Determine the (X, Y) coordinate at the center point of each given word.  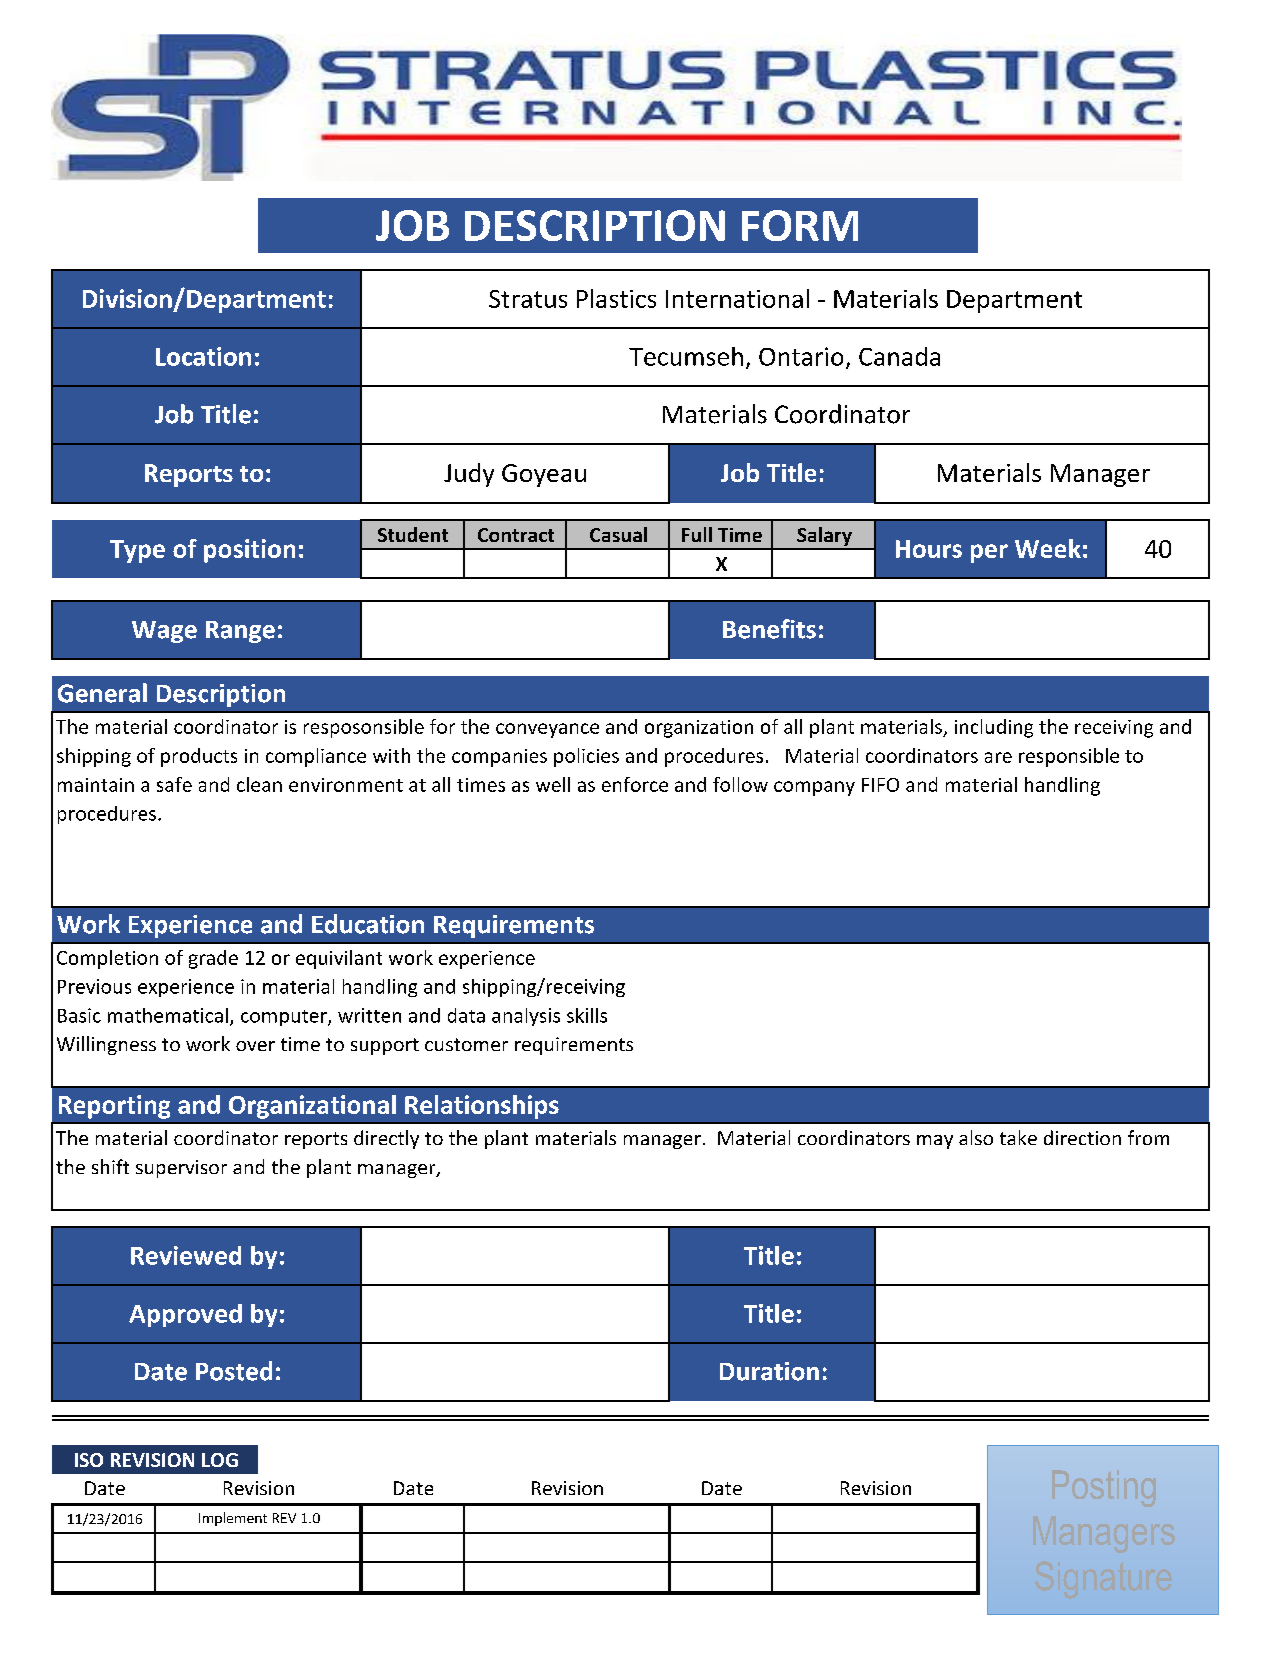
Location (203, 356)
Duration (769, 1371)
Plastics (616, 298)
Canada (899, 356)
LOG (220, 1460)
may (935, 1142)
